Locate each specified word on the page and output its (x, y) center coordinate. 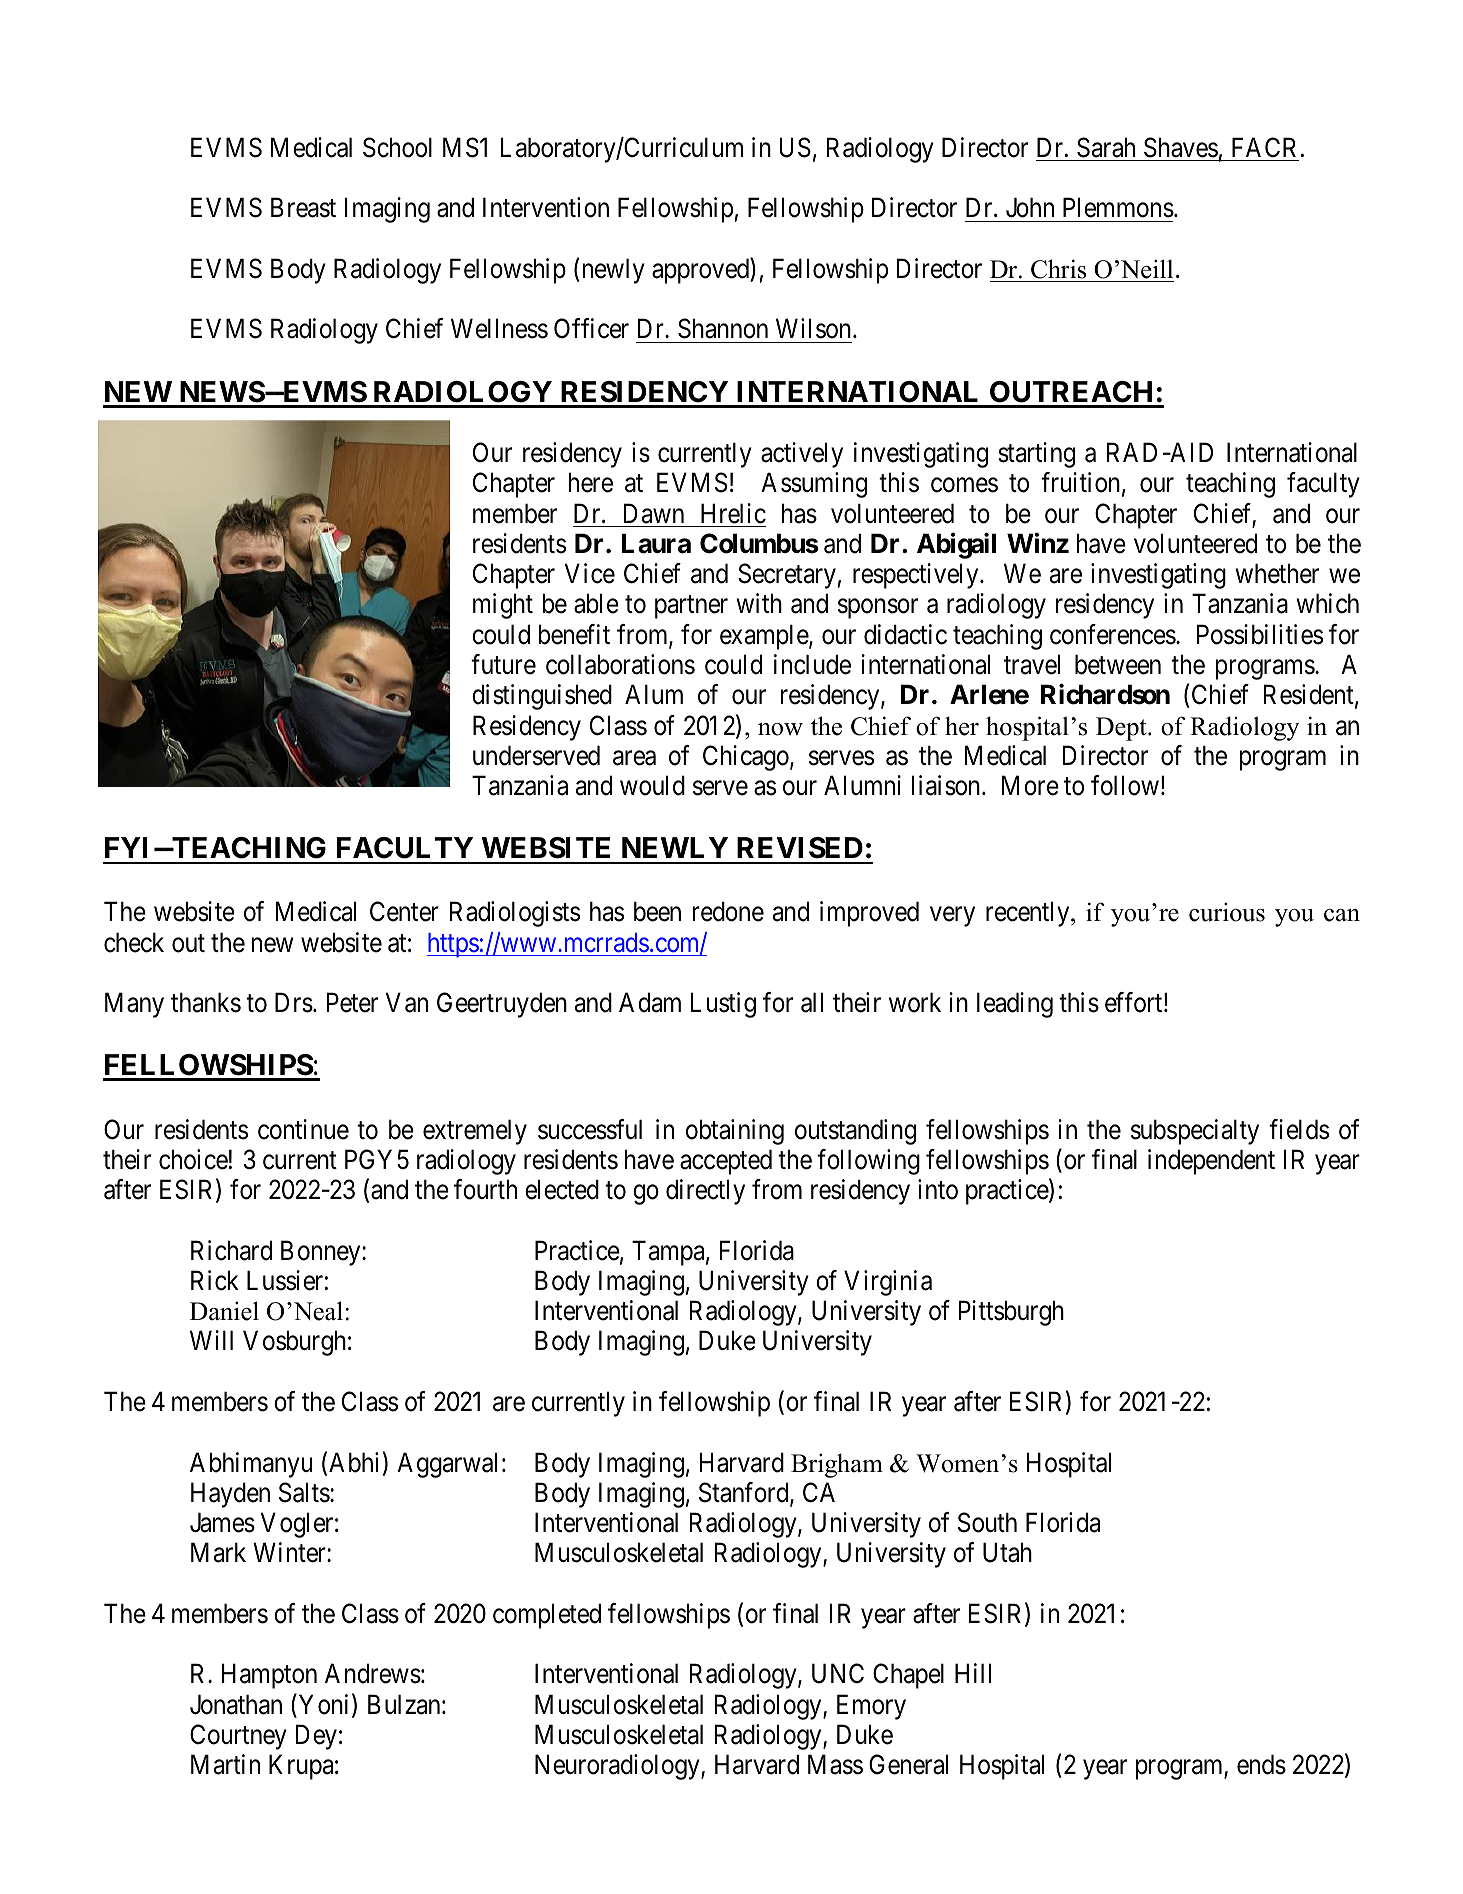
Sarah (1106, 147)
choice (193, 1159)
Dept (1122, 729)
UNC (838, 1674)
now (780, 729)
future (503, 664)
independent (1211, 1162)
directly (705, 1192)
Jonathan (236, 1704)
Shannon (723, 328)
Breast (303, 208)
